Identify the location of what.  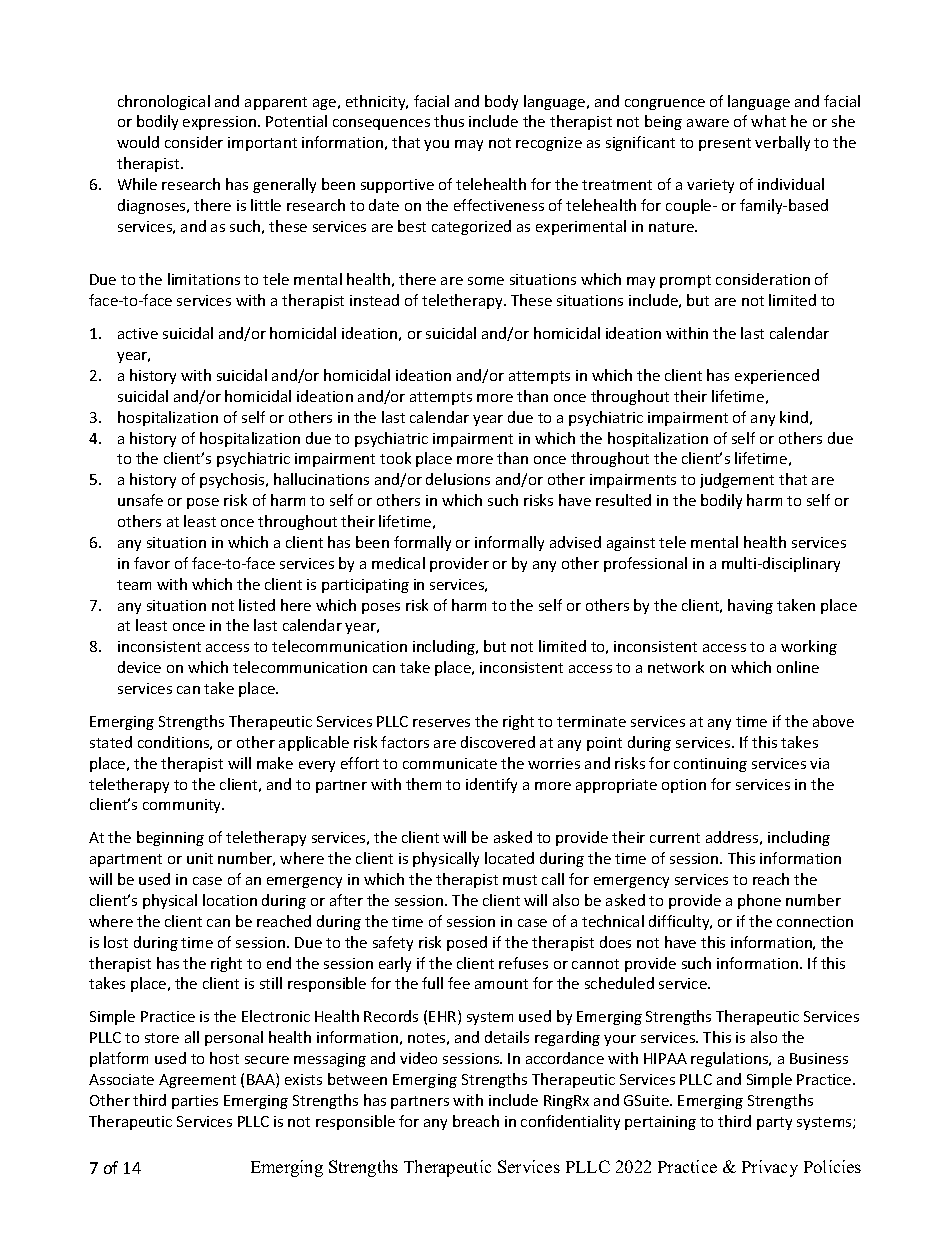
(768, 121).
